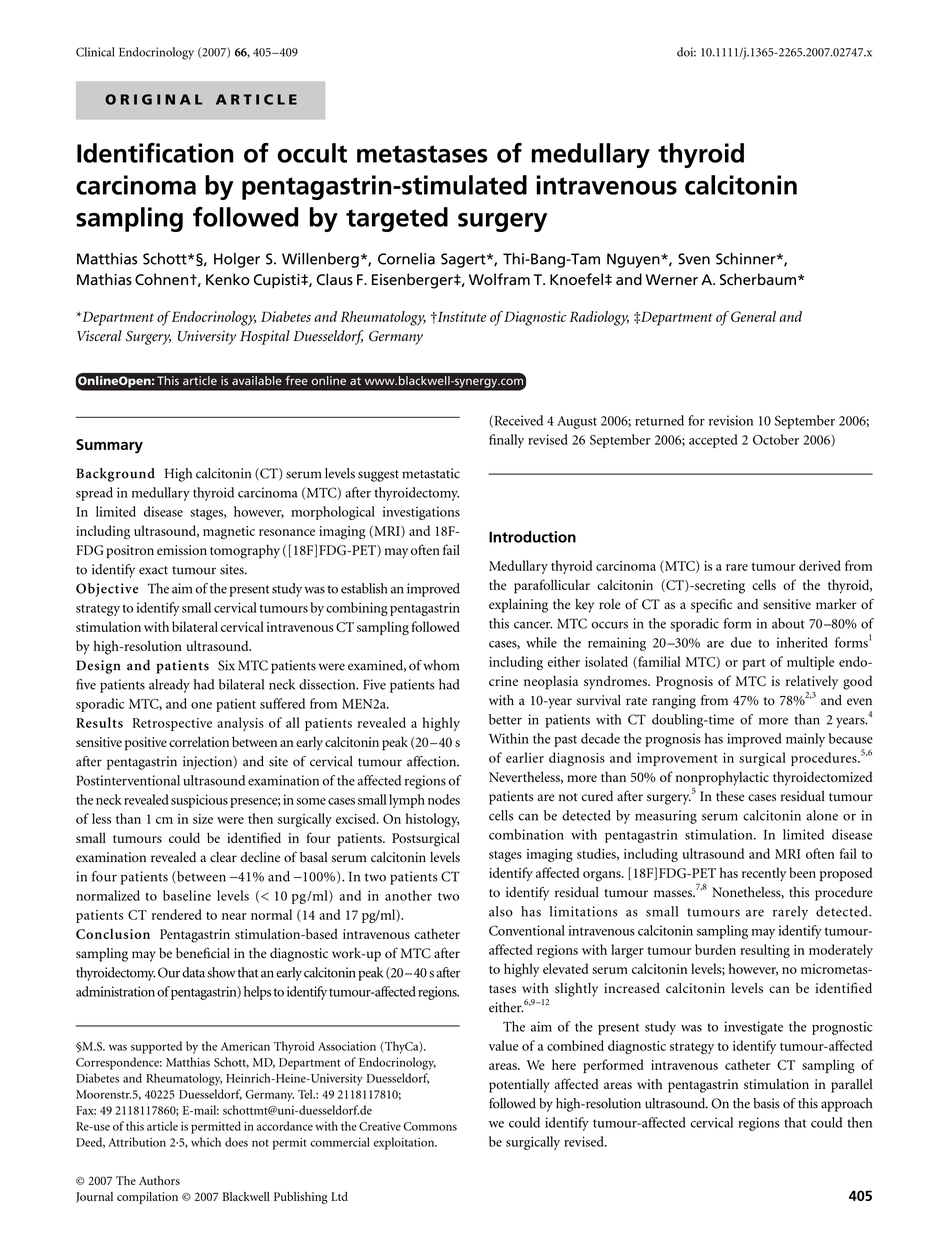  What do you see at coordinates (518, 606) in the image?
I see `explaining` at bounding box center [518, 606].
